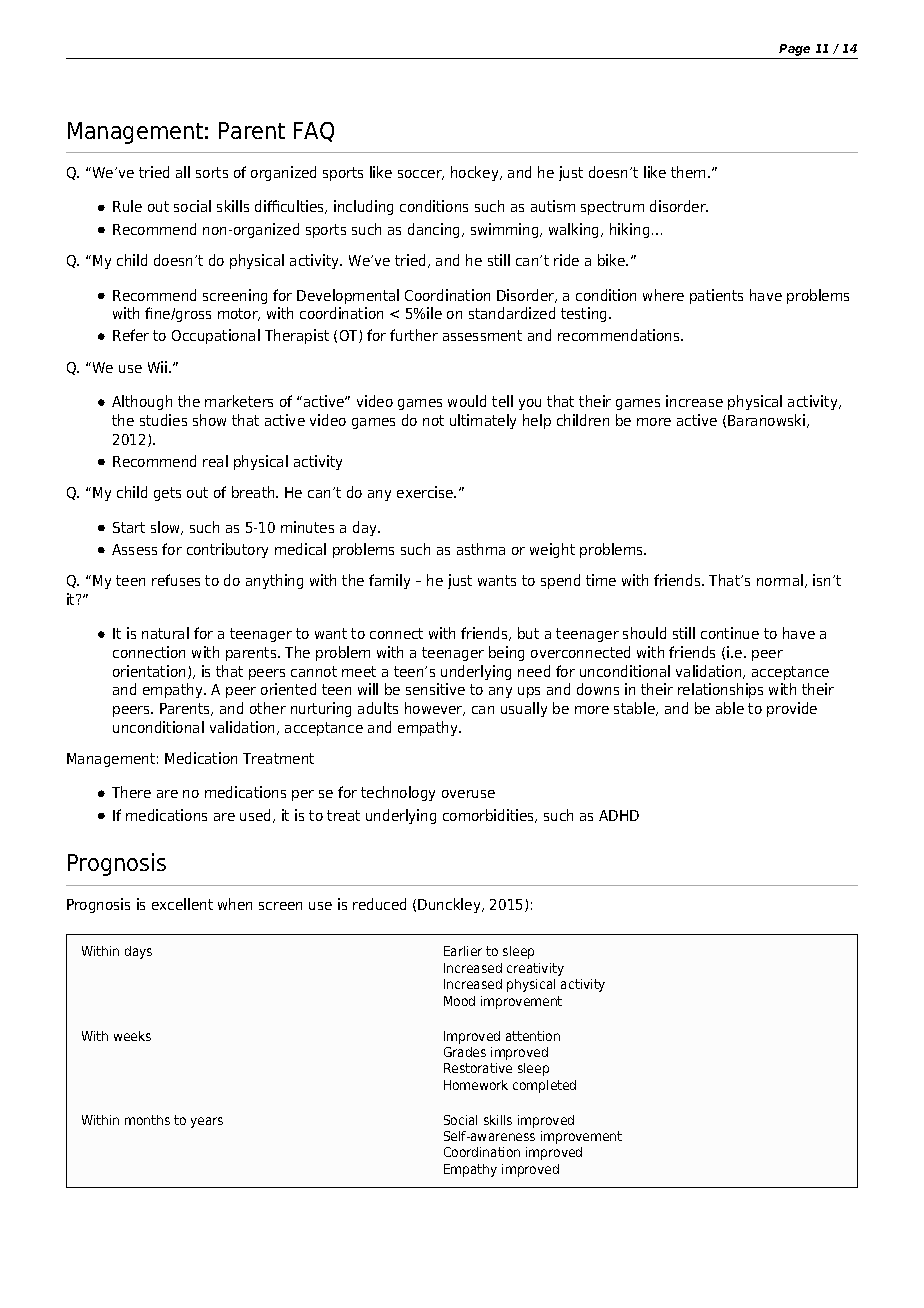  What do you see at coordinates (207, 1122) in the screenshot?
I see `years` at bounding box center [207, 1122].
